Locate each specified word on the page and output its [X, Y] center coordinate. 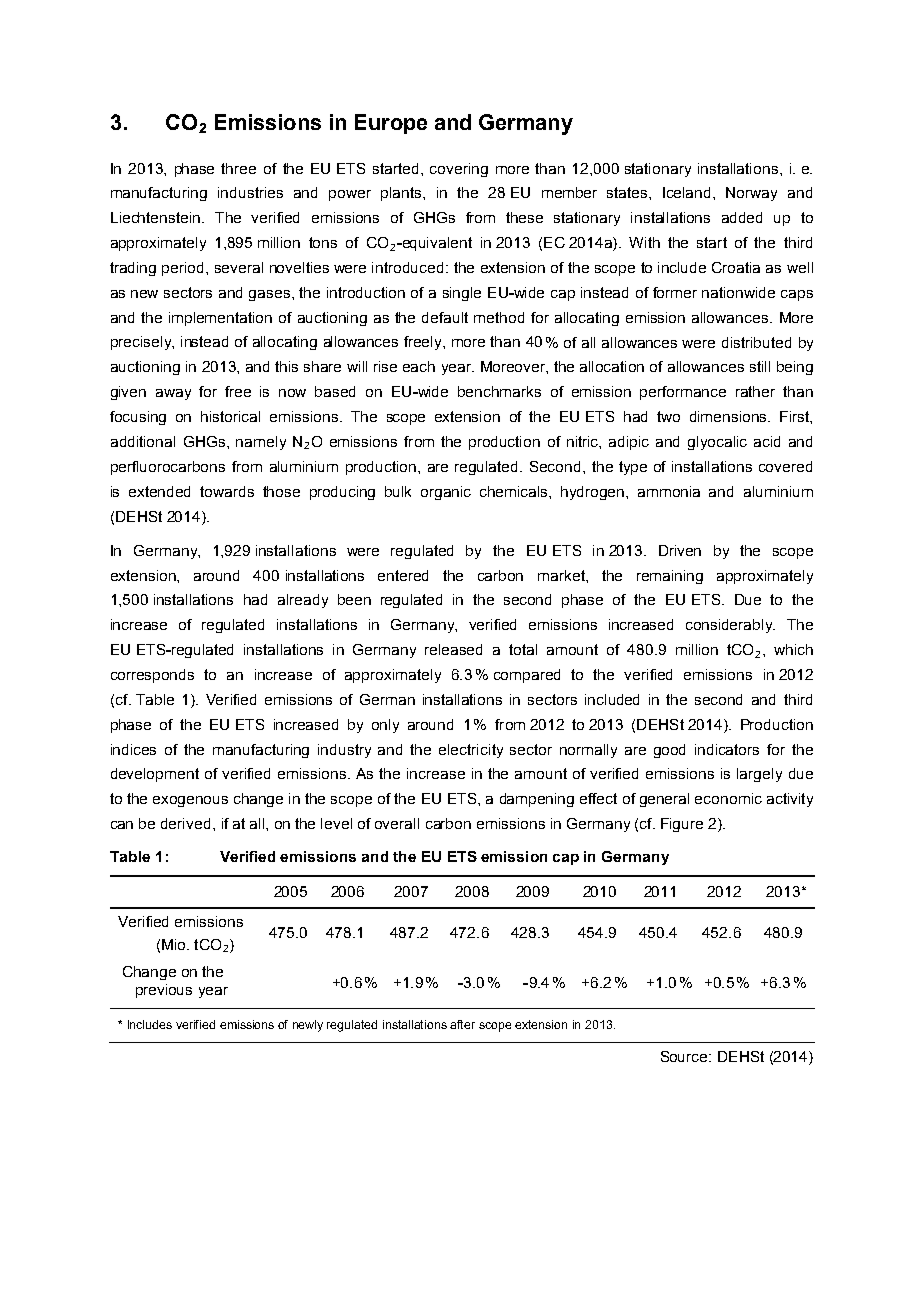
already [303, 601]
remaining [670, 577]
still [760, 366]
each [419, 366]
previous [164, 991]
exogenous [190, 801]
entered [403, 575]
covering [459, 170]
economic [728, 798]
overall [397, 823]
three [238, 168]
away [173, 394]
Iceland [688, 192]
